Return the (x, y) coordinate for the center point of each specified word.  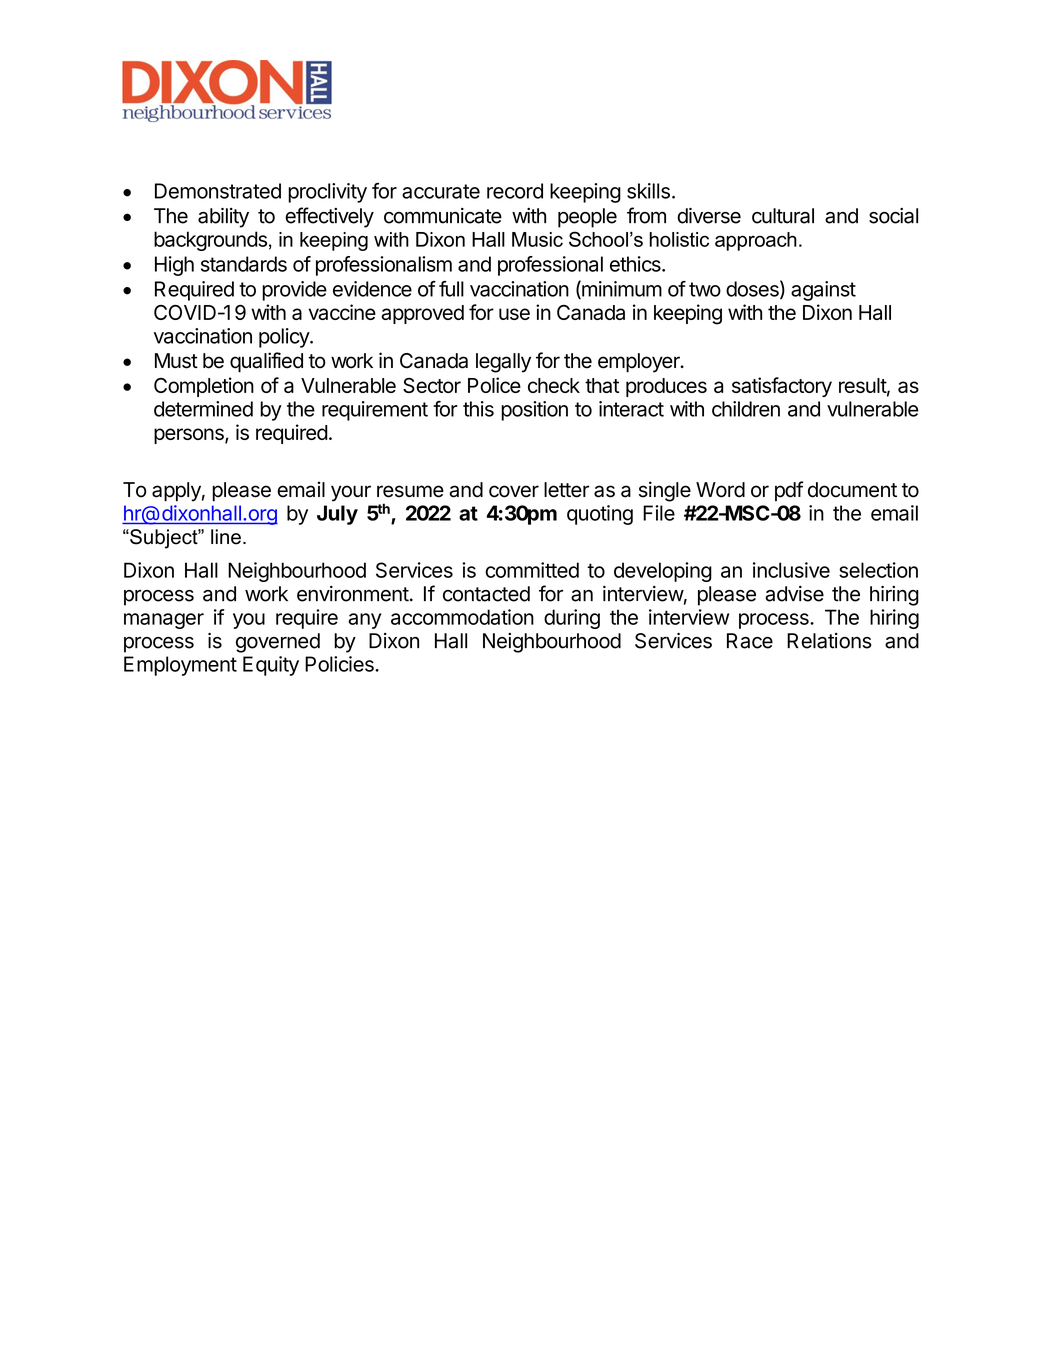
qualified (266, 362)
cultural (783, 216)
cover (514, 491)
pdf (789, 491)
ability (223, 218)
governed (278, 643)
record (515, 191)
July (337, 515)
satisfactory (782, 387)
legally (503, 363)
